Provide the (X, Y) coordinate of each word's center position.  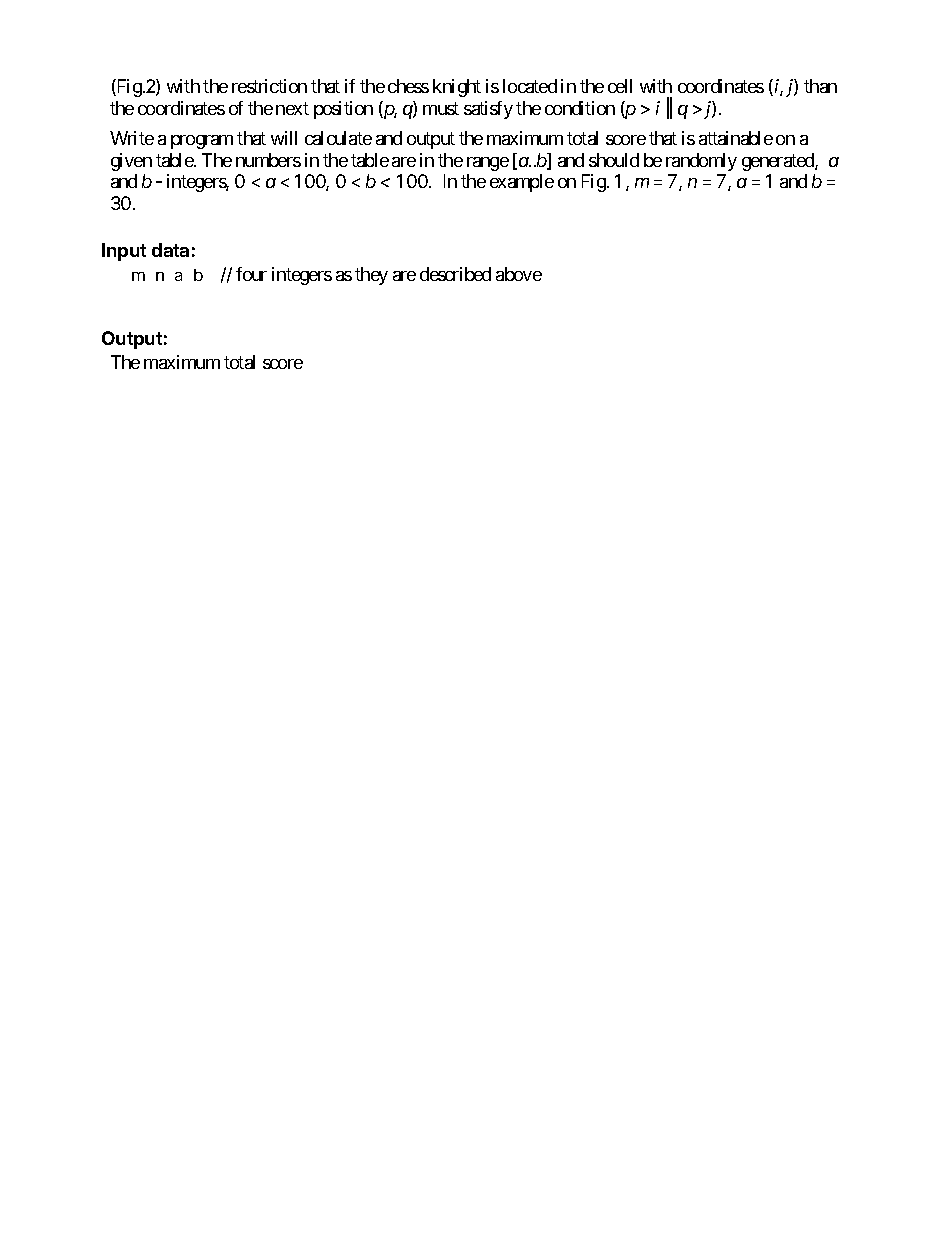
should (614, 160)
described (455, 274)
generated (779, 162)
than (820, 86)
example (522, 183)
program (202, 142)
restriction (269, 86)
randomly (701, 162)
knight (457, 88)
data (170, 250)
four (251, 274)
